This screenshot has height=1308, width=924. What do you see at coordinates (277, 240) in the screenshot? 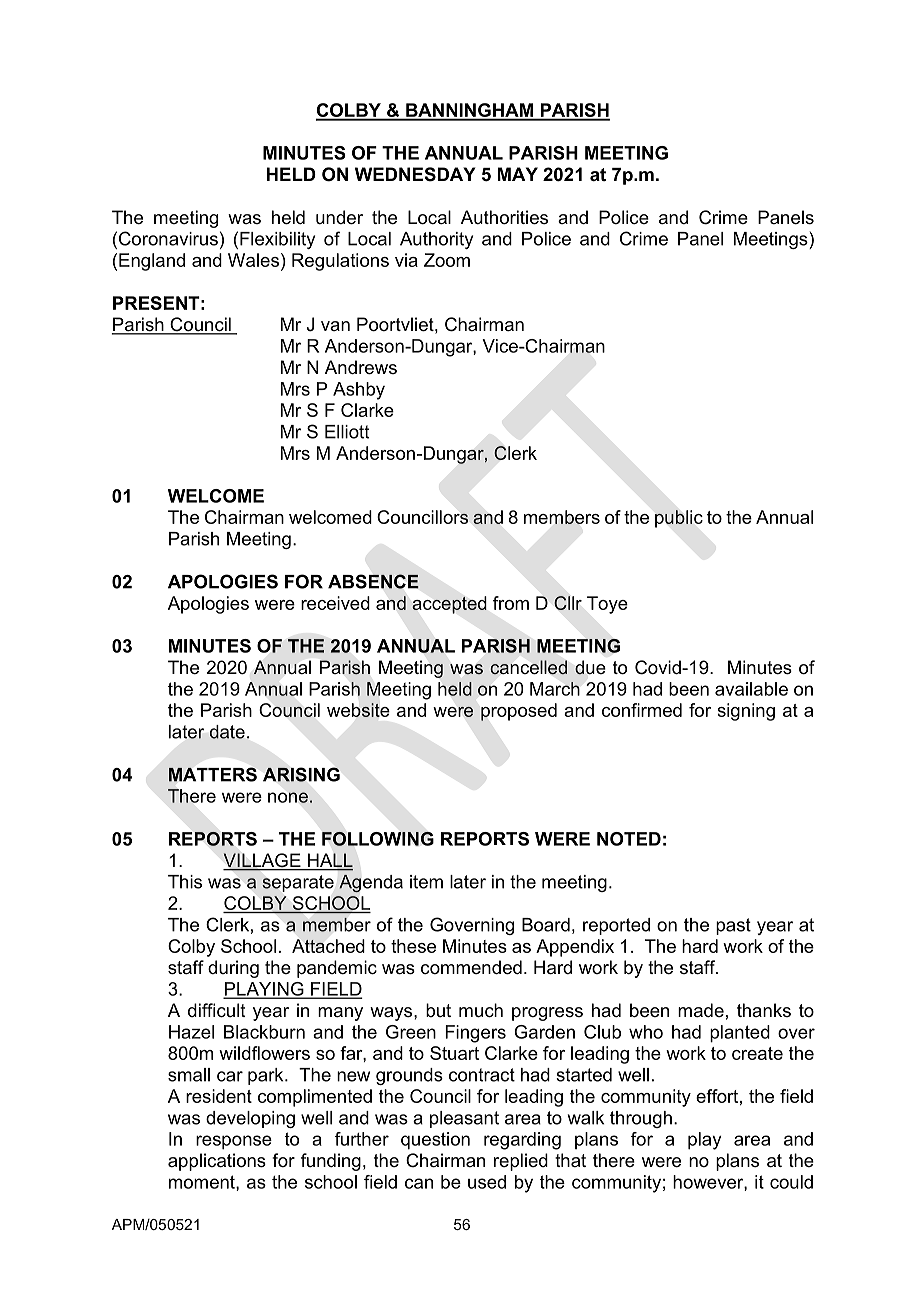
I see `Flexibility` at bounding box center [277, 240].
